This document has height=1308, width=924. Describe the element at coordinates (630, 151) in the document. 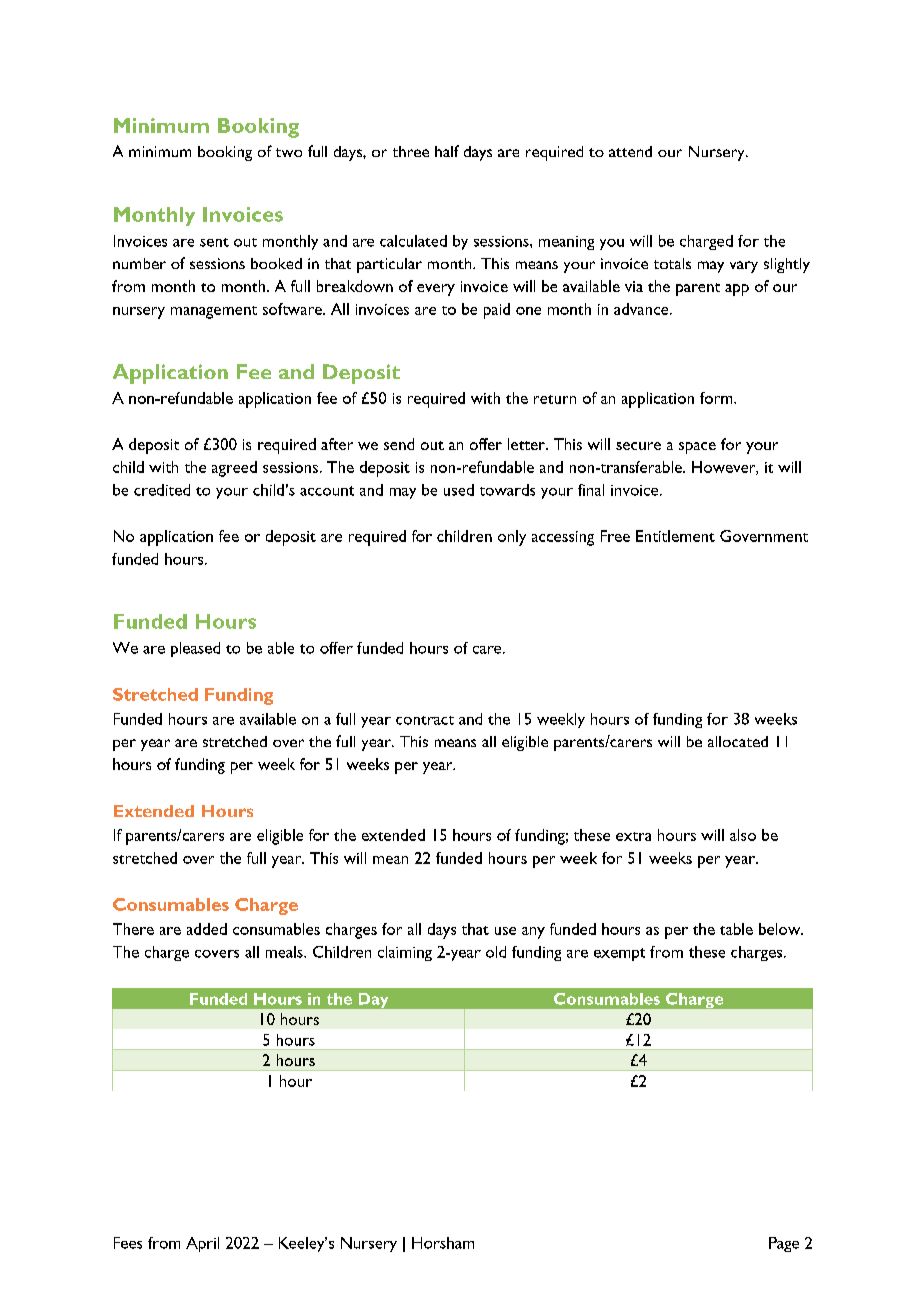

I see `attend` at that location.
